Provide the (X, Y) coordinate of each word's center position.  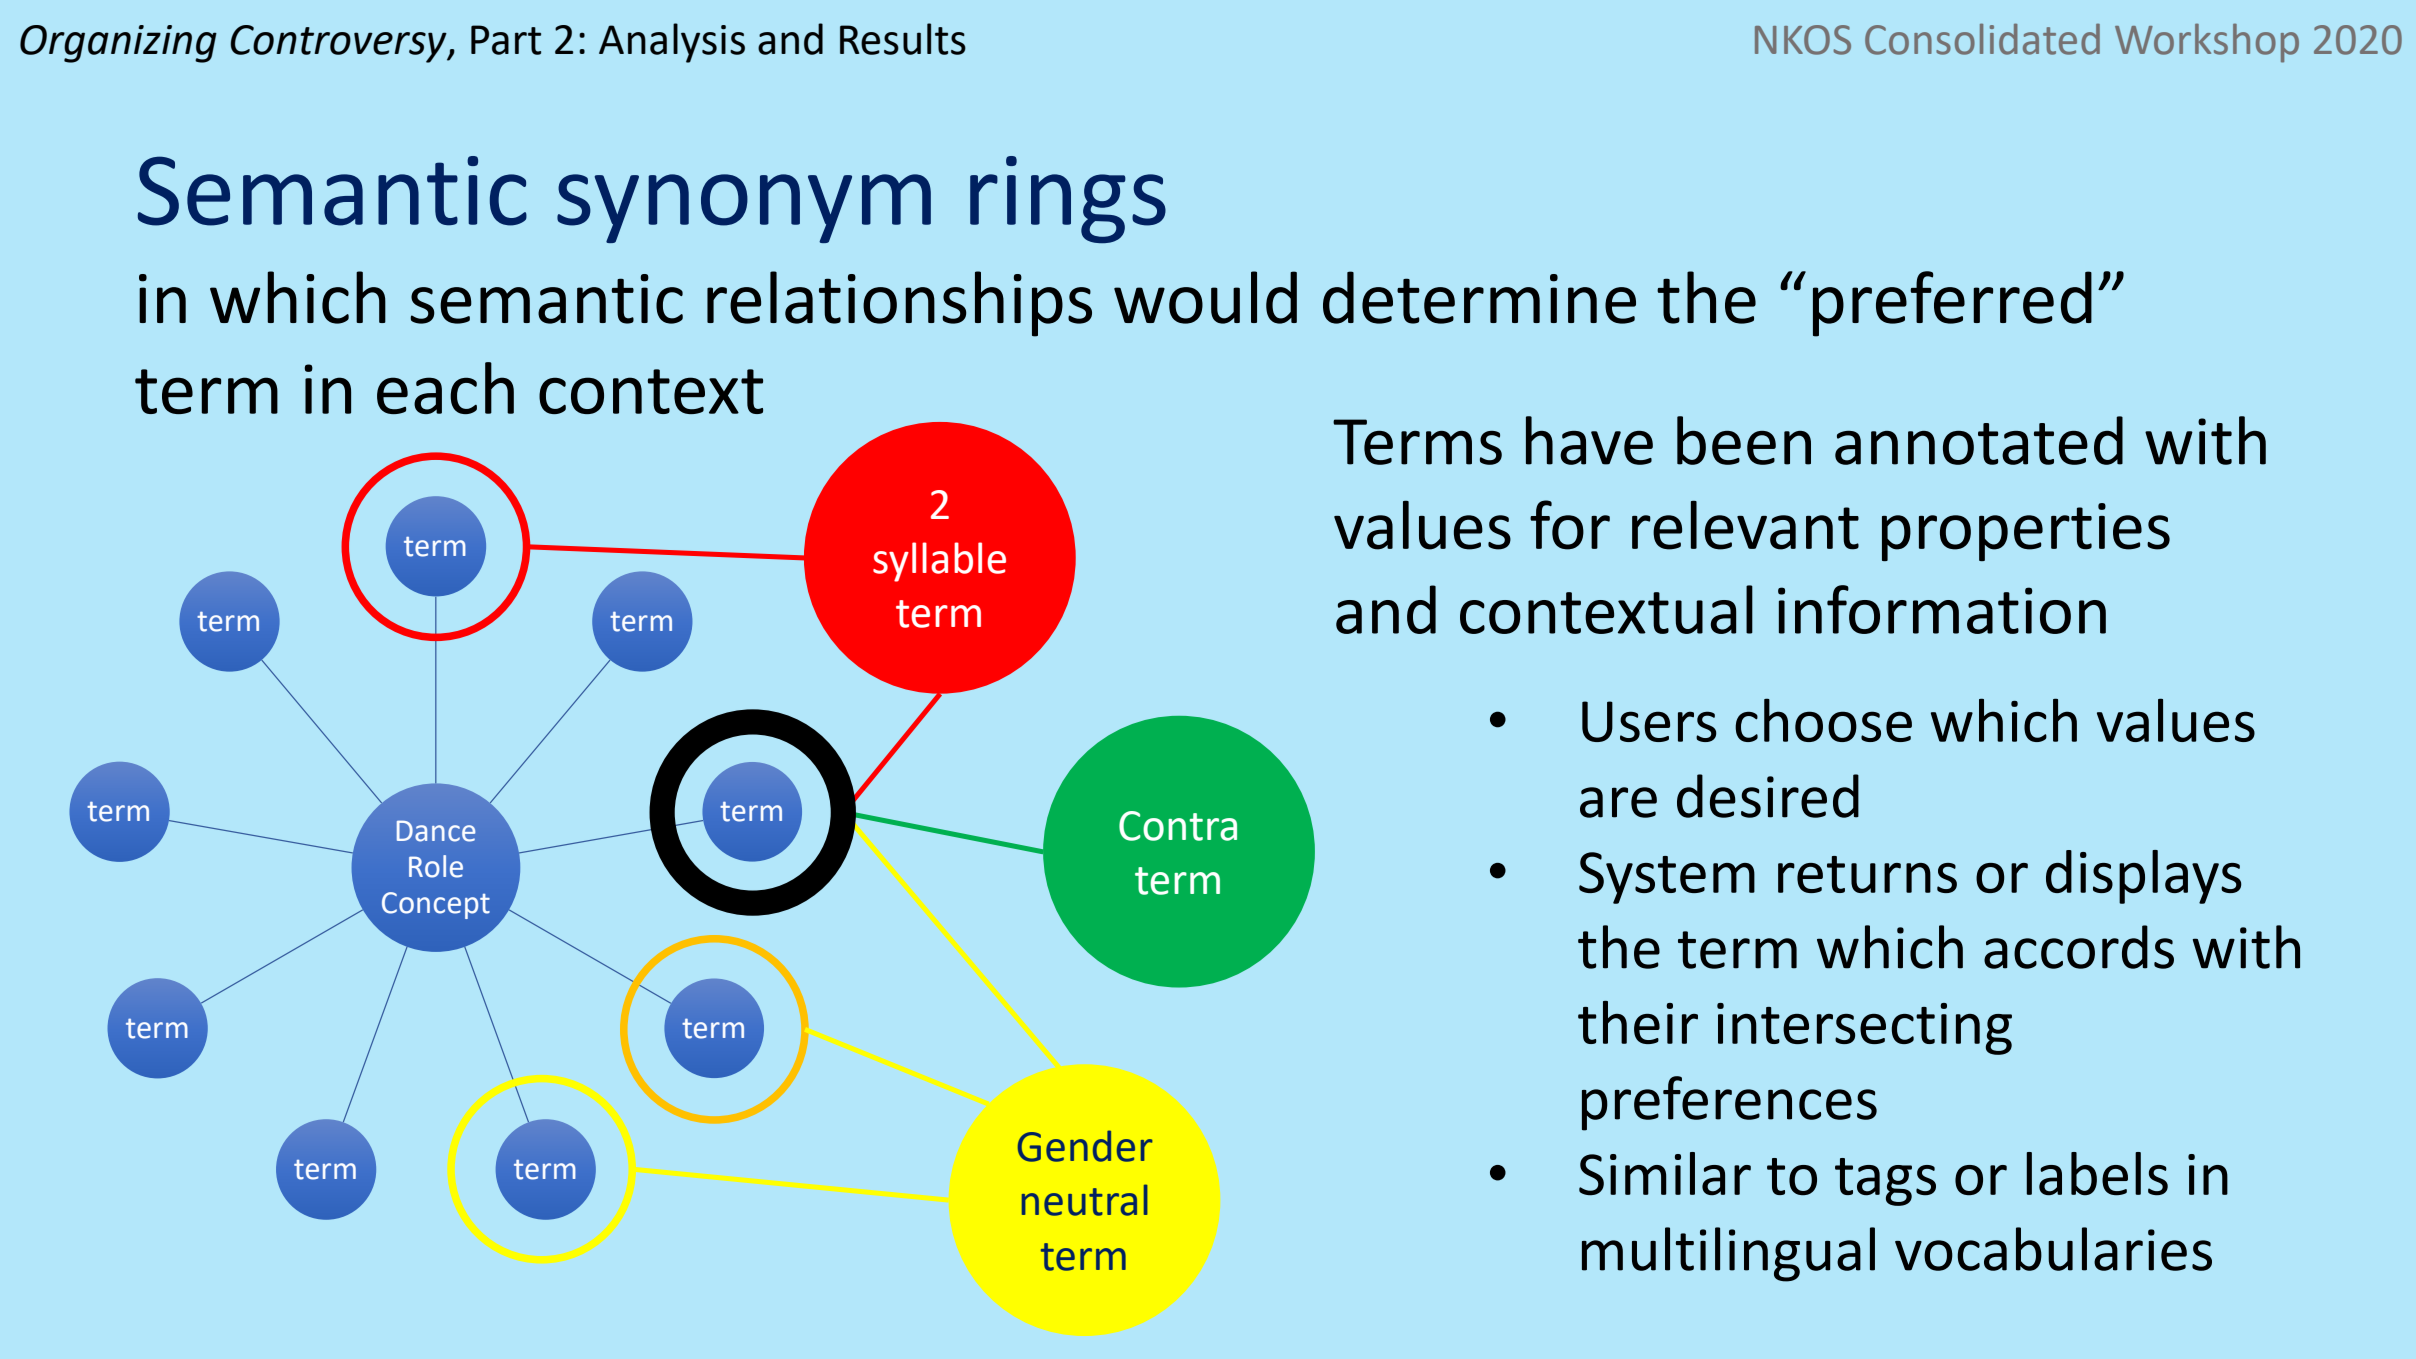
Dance (436, 831)
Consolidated (1982, 39)
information (1942, 609)
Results (903, 39)
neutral (1085, 1200)
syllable (939, 562)
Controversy (339, 44)
